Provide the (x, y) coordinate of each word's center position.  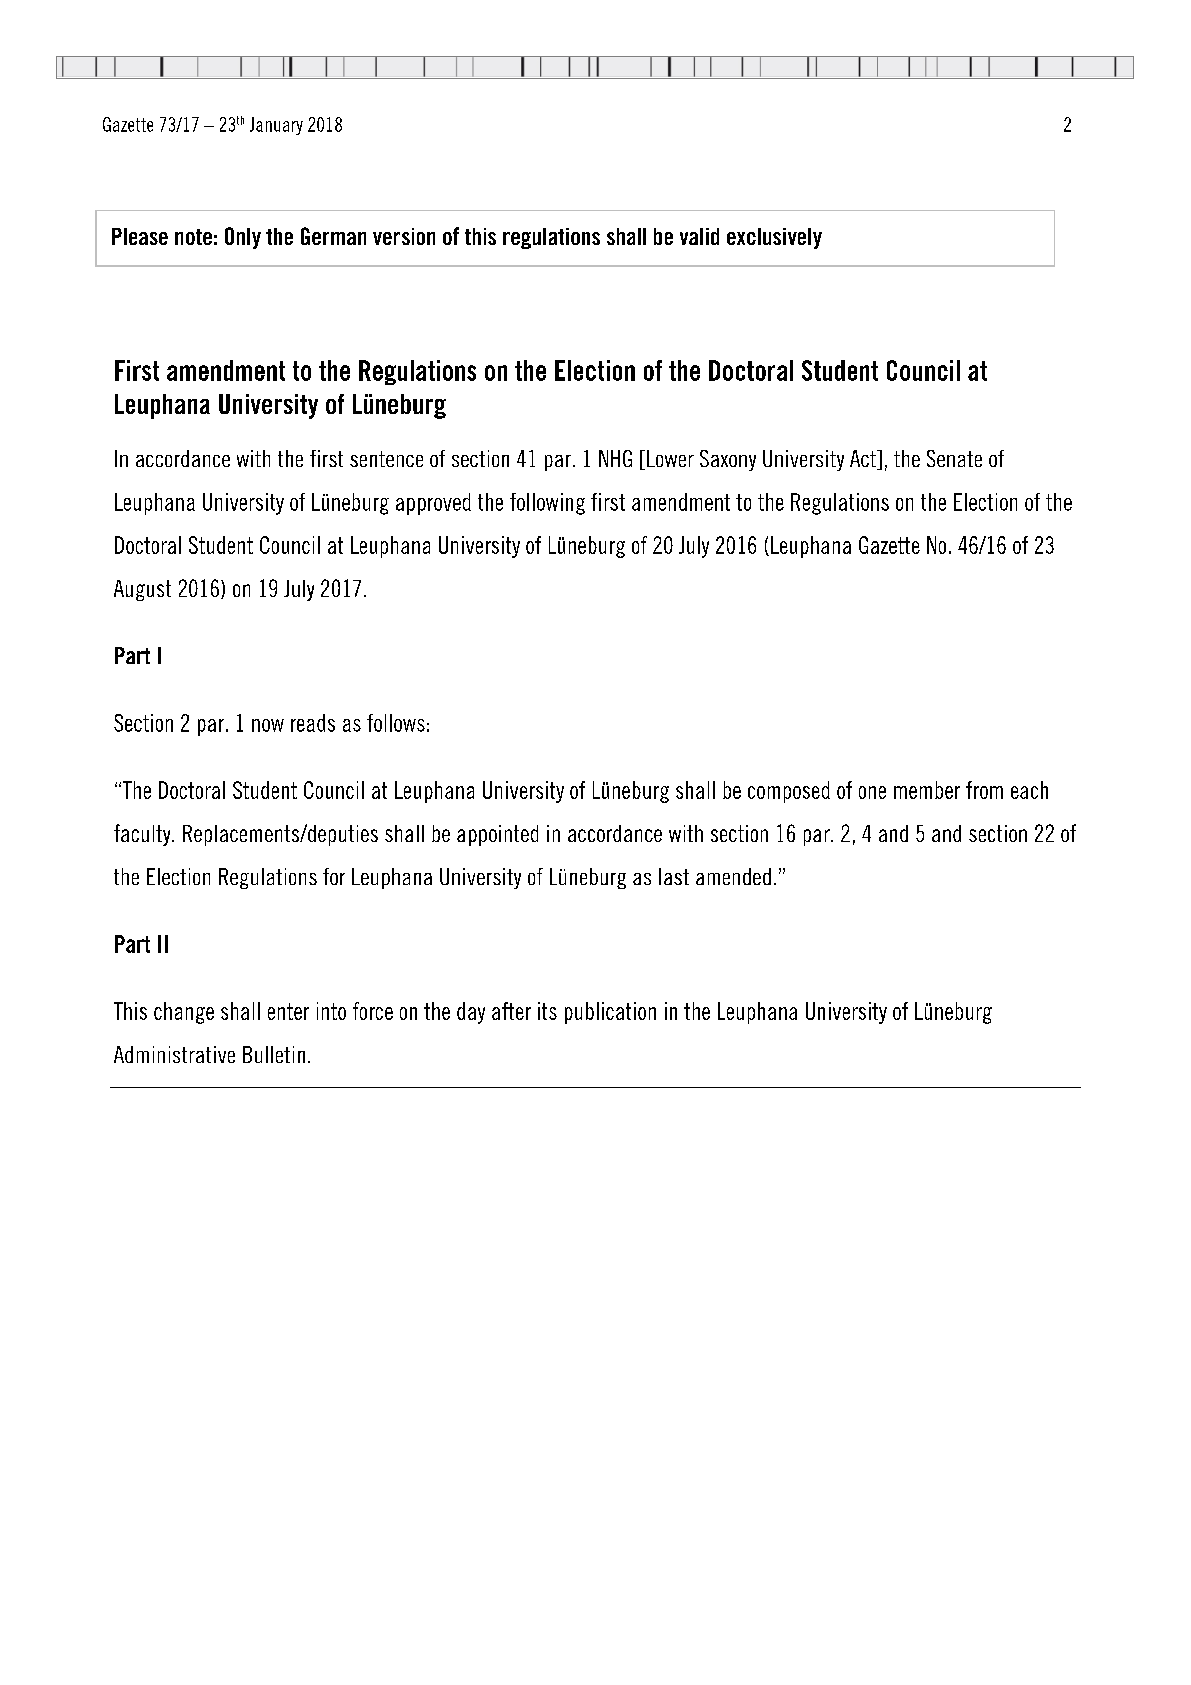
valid (699, 236)
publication (610, 1013)
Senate (954, 458)
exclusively (774, 238)
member (927, 790)
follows (396, 723)
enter (288, 1011)
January (276, 126)
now (268, 725)
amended (733, 876)
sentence (386, 459)
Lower (670, 458)
